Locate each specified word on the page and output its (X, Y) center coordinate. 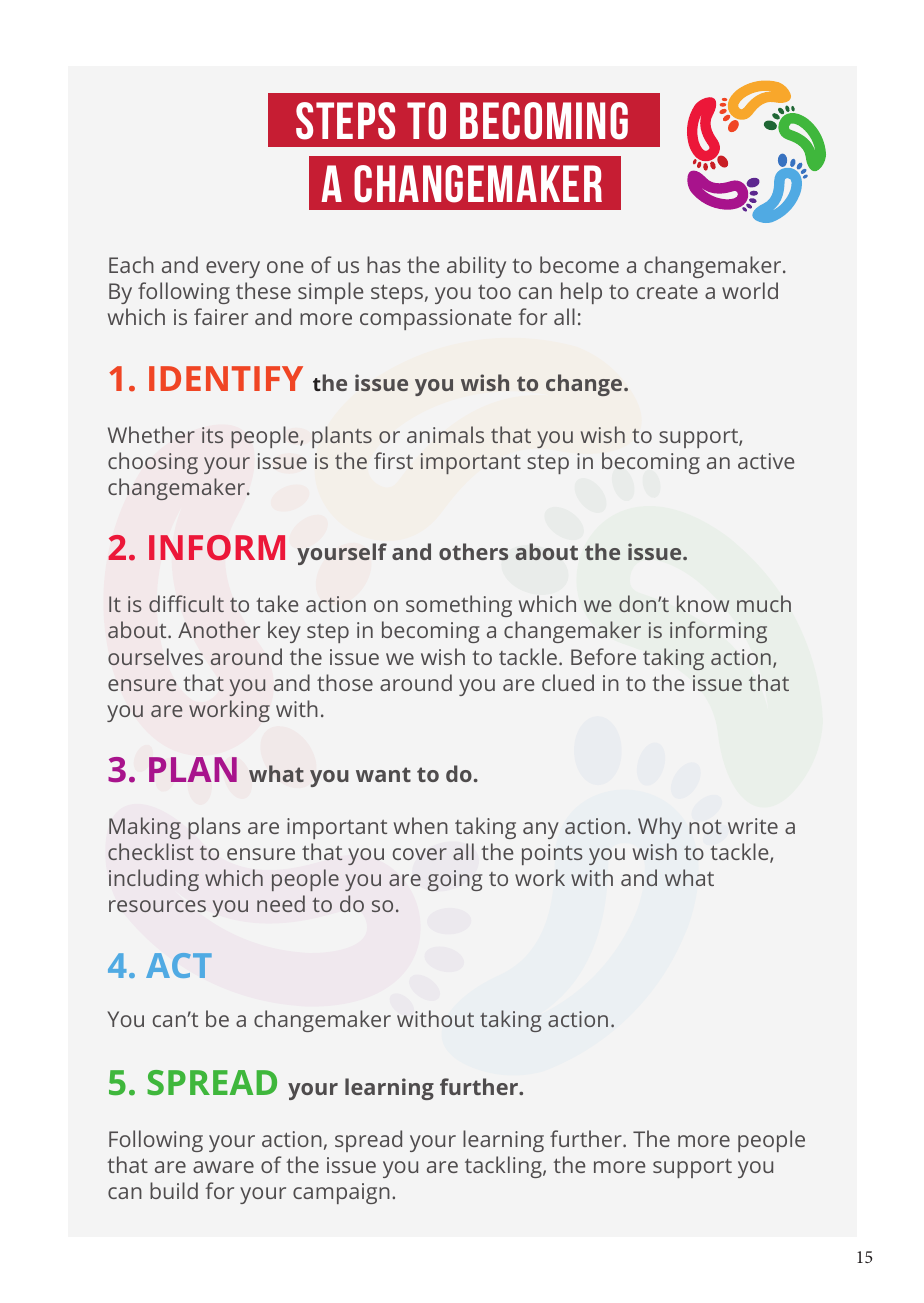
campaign (341, 1193)
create (667, 292)
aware (223, 1167)
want (383, 774)
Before (603, 656)
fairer (221, 316)
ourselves (155, 656)
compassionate (436, 319)
